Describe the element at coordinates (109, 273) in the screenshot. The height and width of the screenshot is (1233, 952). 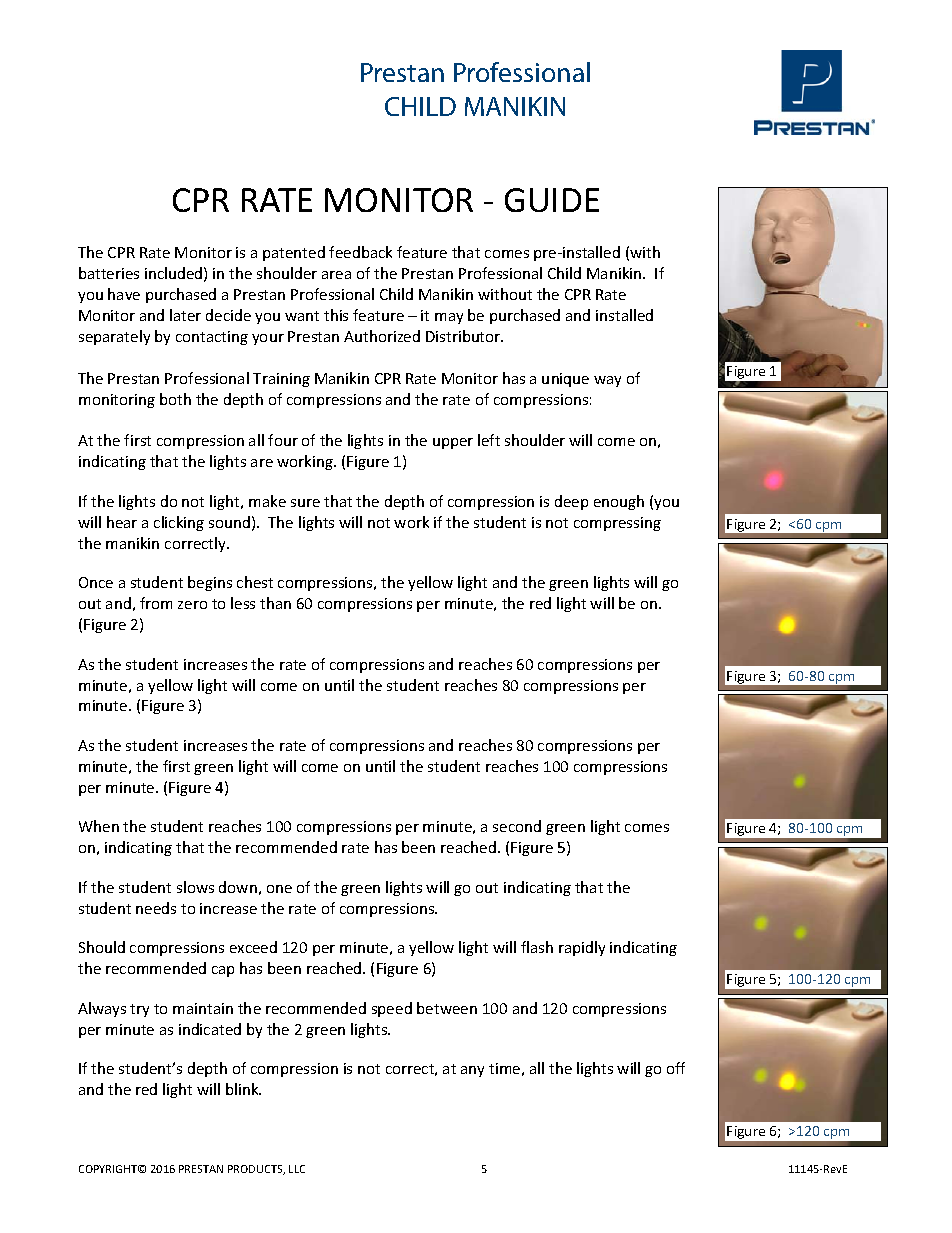
I see `batteries` at that location.
